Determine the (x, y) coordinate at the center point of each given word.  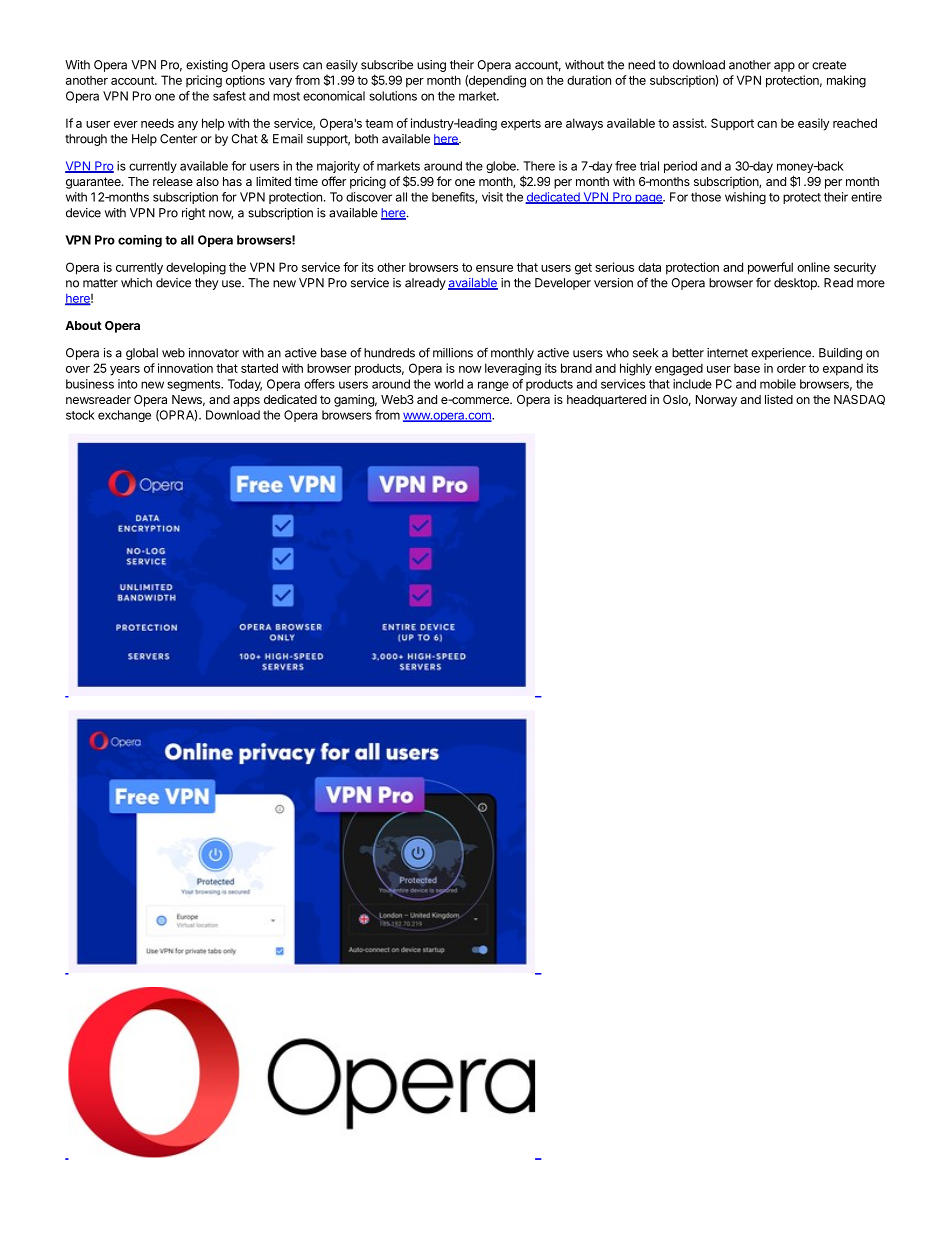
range (493, 386)
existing (207, 66)
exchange (124, 416)
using (431, 66)
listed (779, 399)
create (829, 65)
